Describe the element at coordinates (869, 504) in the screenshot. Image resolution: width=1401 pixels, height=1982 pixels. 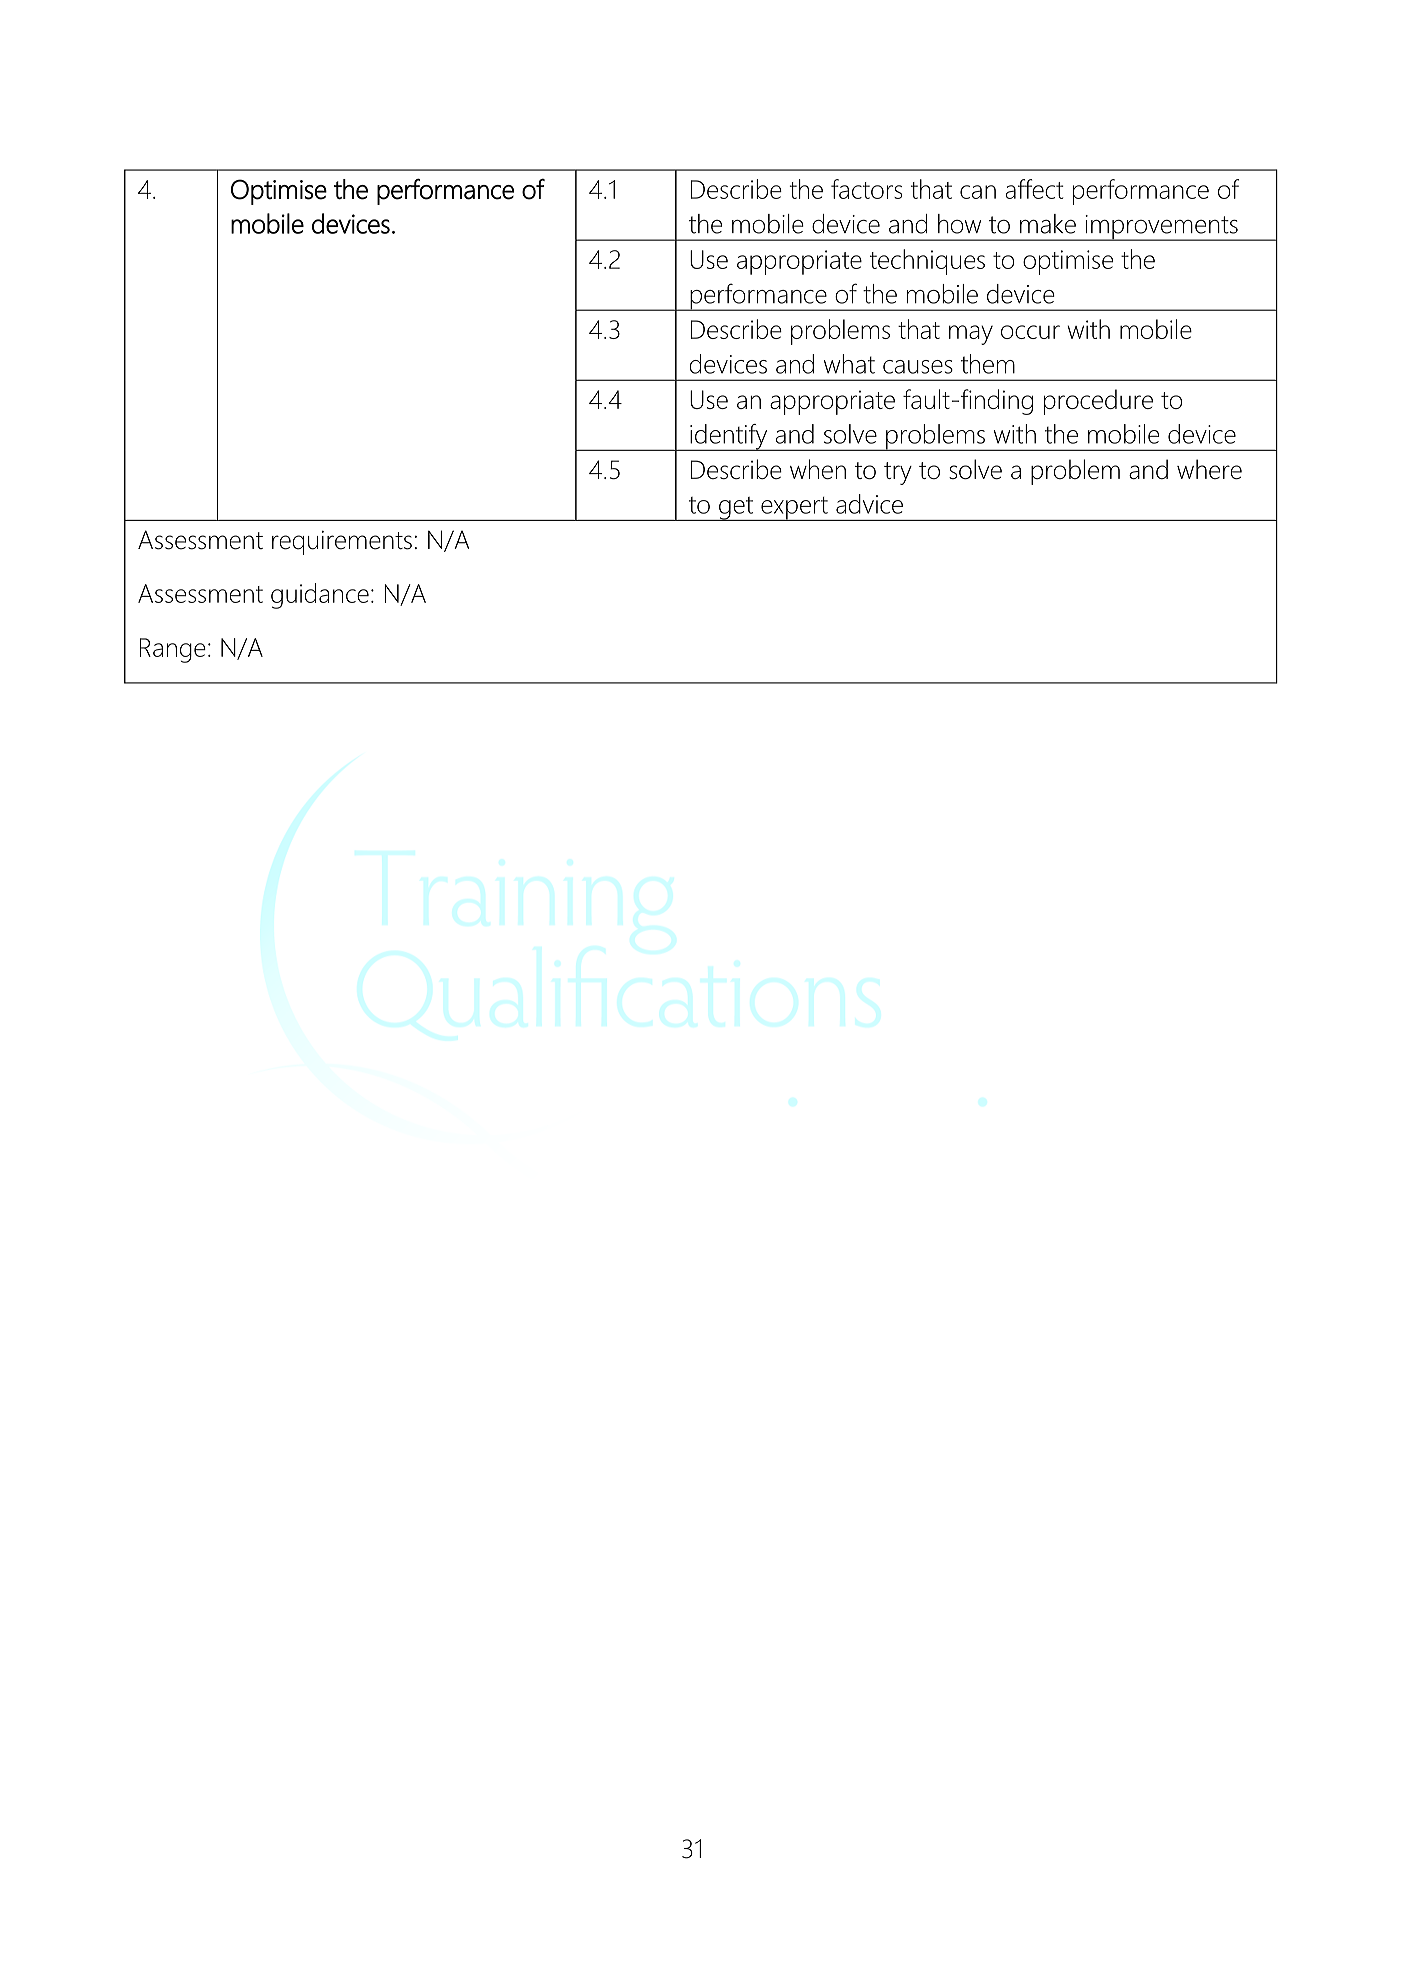
I see `advice` at that location.
